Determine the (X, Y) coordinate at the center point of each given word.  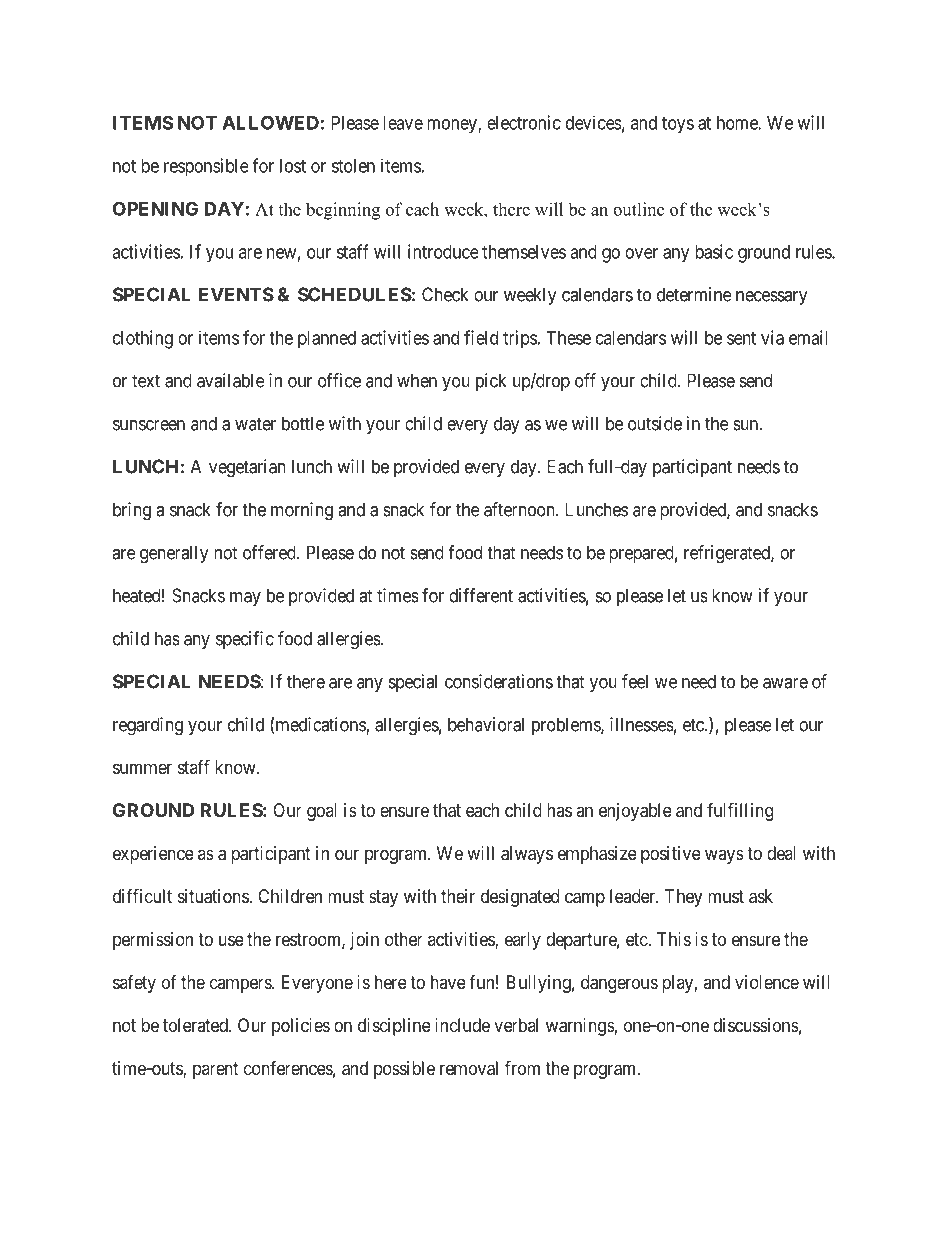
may (245, 599)
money (453, 126)
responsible (206, 167)
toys (678, 125)
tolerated (196, 1025)
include (462, 1025)
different (481, 595)
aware (785, 683)
